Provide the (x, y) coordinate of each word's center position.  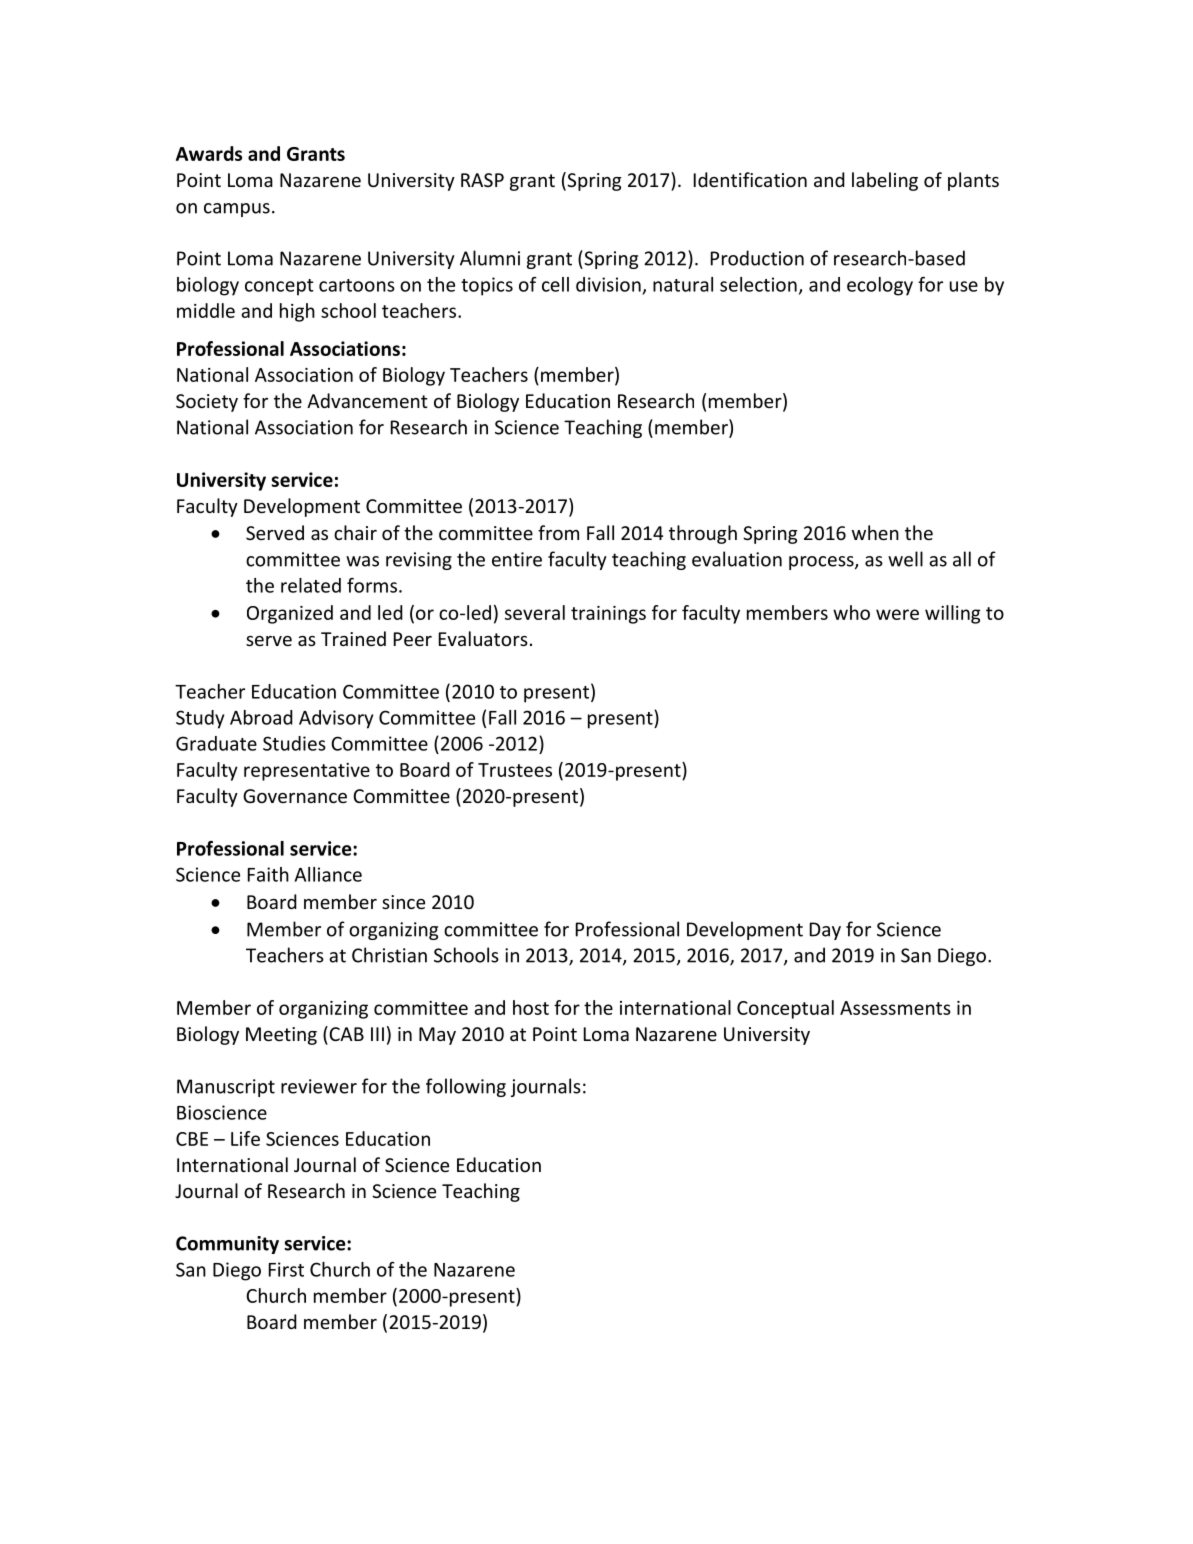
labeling (885, 181)
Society (207, 403)
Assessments (895, 1008)
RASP (482, 180)
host (531, 1007)
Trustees (515, 770)
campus (237, 210)
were (897, 614)
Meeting (281, 1036)
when (875, 532)
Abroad (261, 717)
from (558, 532)
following (466, 1087)
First (286, 1269)
